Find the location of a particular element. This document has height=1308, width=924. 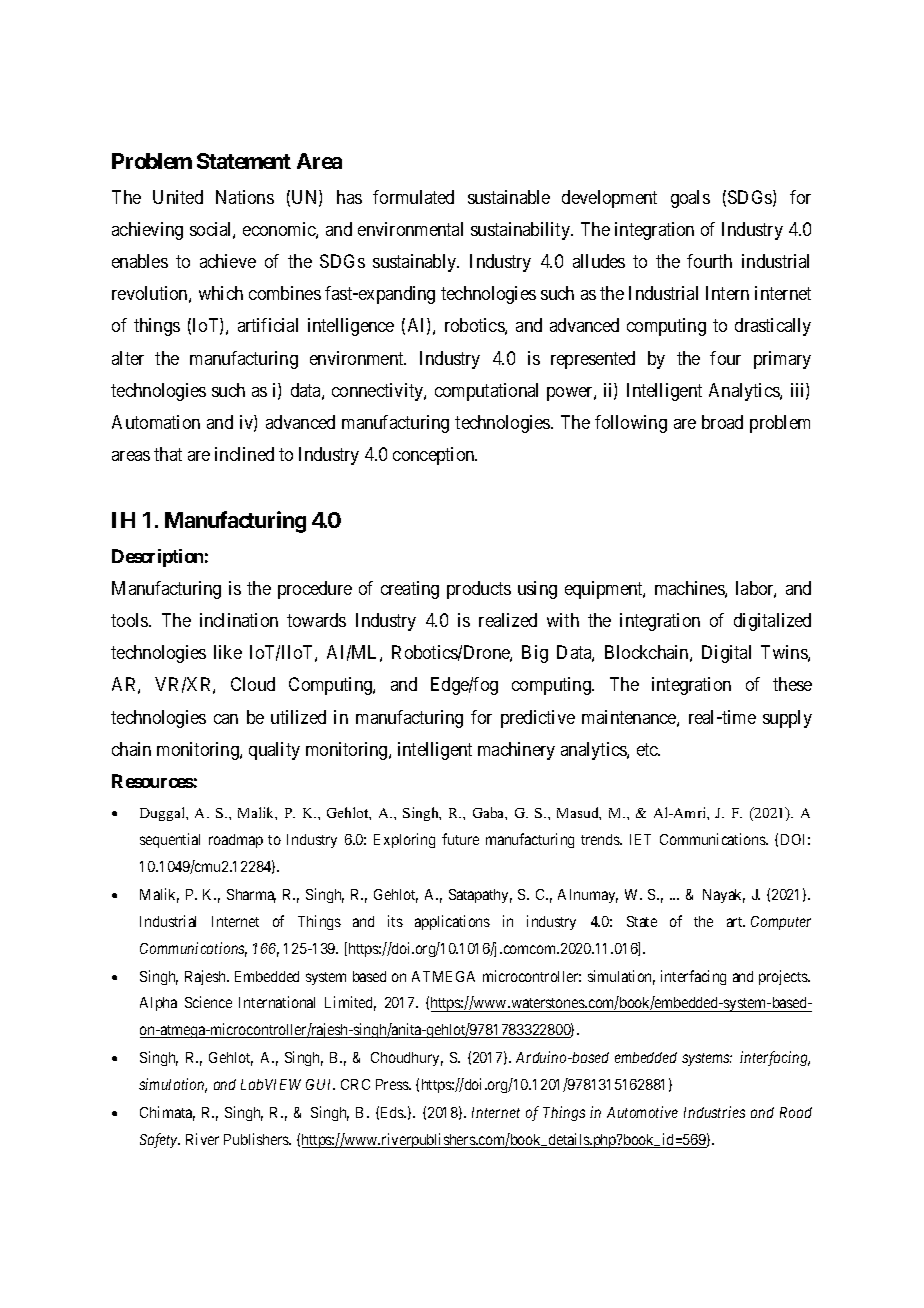

machinery is located at coordinates (516, 751).
